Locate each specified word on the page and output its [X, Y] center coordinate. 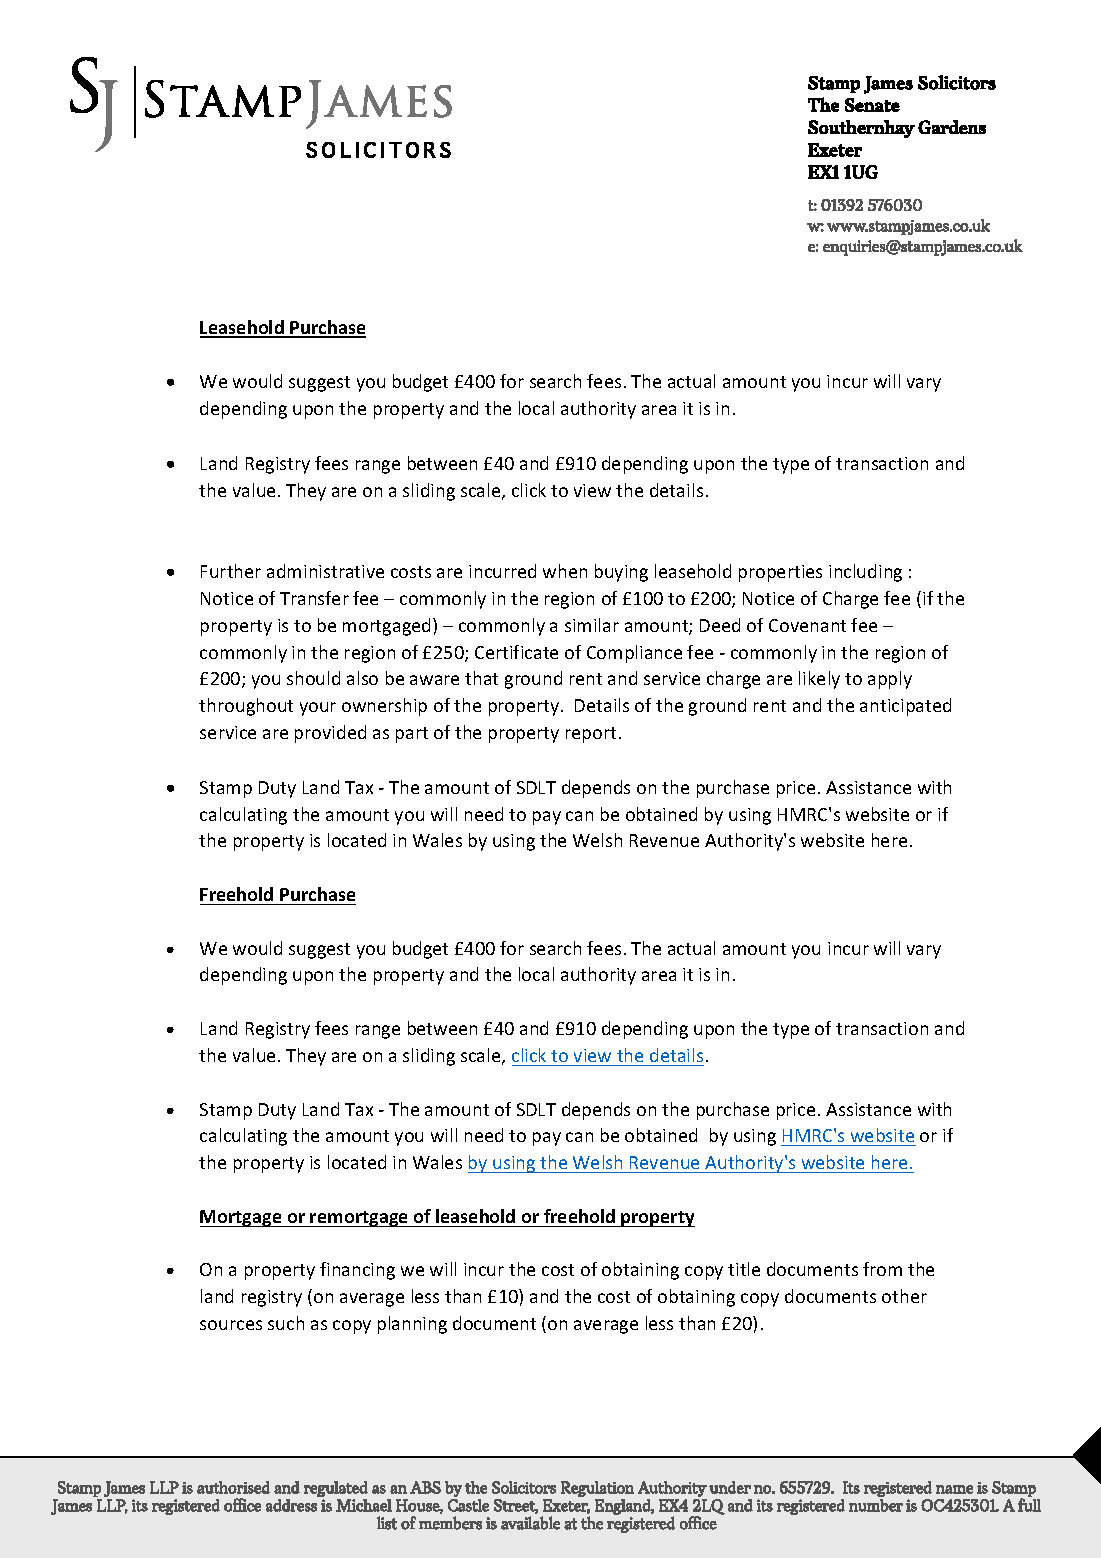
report [591, 735]
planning [412, 1325]
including [865, 573]
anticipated [905, 707]
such [286, 1323]
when [565, 571]
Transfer [314, 598]
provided [330, 734]
